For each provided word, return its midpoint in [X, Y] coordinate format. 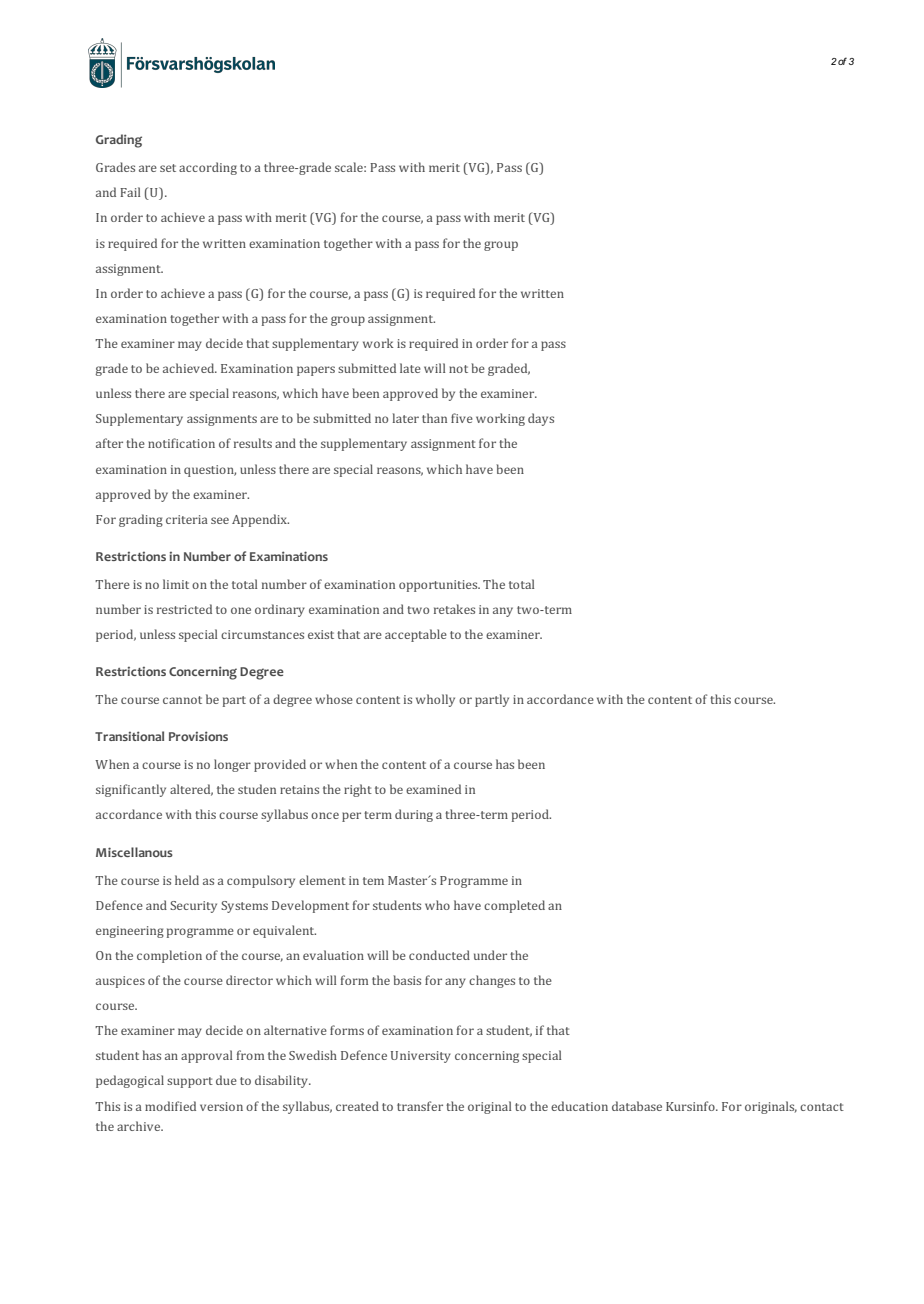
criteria [187, 519]
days [541, 419]
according [208, 168]
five [462, 418]
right [358, 790]
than [434, 418]
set [168, 168]
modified [170, 1106]
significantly [131, 790]
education [579, 1106]
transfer [420, 1106]
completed [514, 906]
